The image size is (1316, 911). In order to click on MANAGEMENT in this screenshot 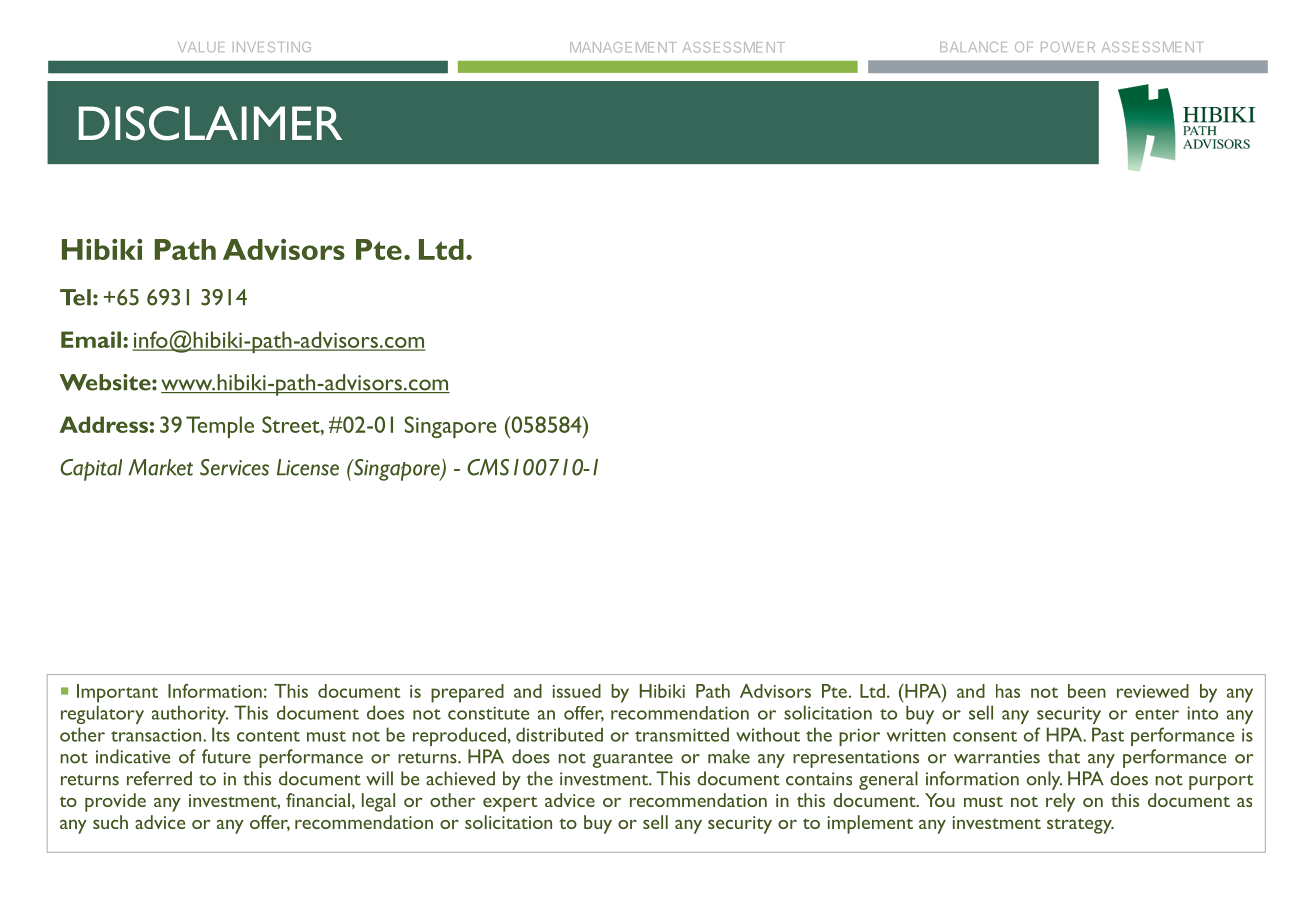, I will do `click(623, 47)`.
